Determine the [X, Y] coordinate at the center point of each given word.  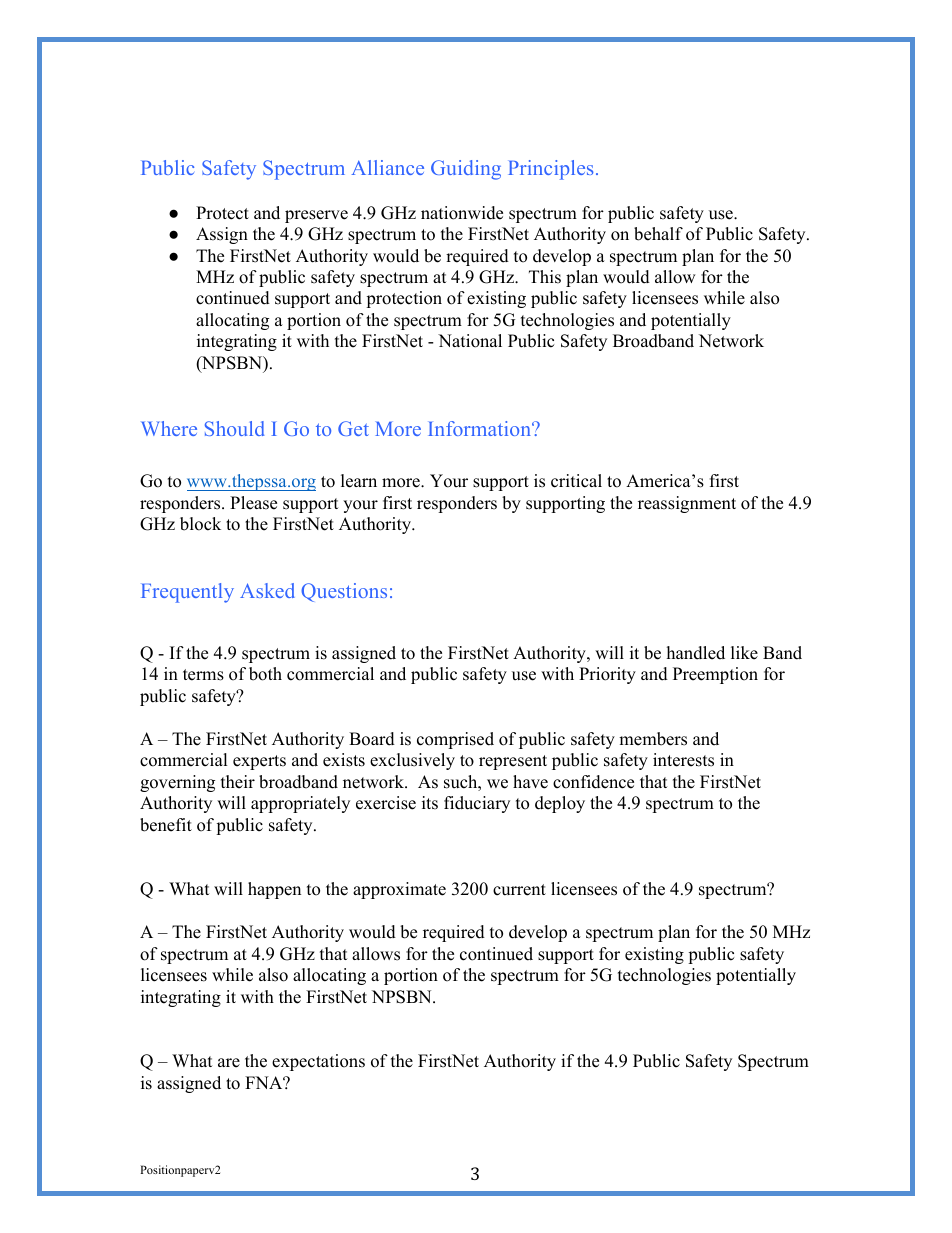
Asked [267, 590]
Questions [344, 592]
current [519, 890]
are [229, 1063]
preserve [316, 216]
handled [696, 653]
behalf [658, 234]
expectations [318, 1062]
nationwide [462, 213]
